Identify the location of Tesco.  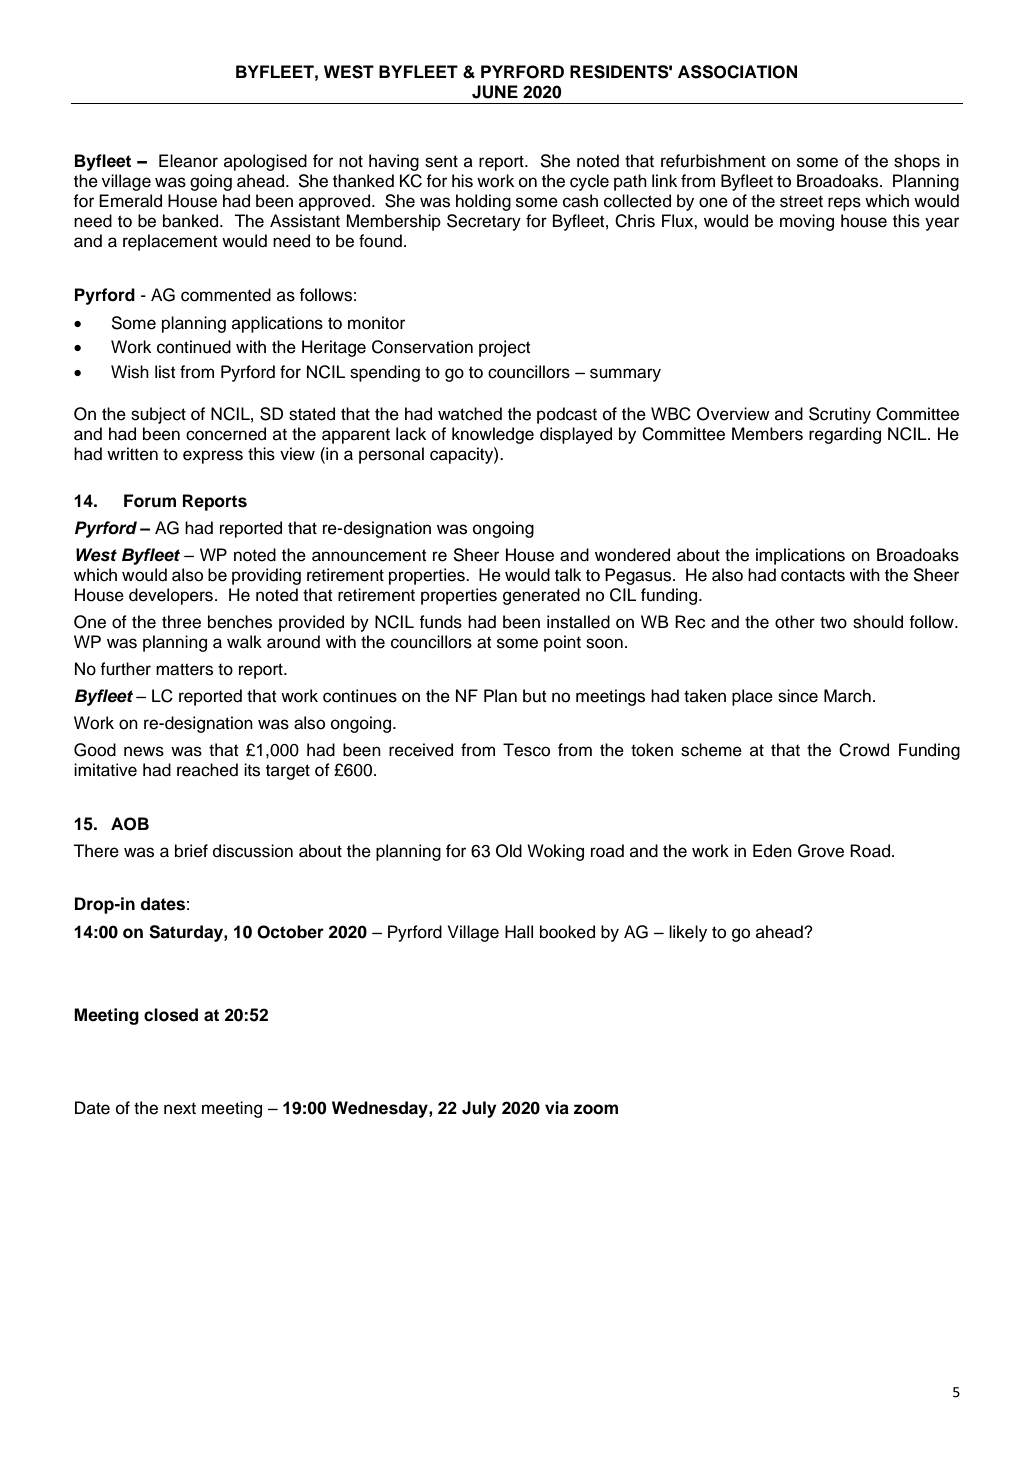
(526, 750).
